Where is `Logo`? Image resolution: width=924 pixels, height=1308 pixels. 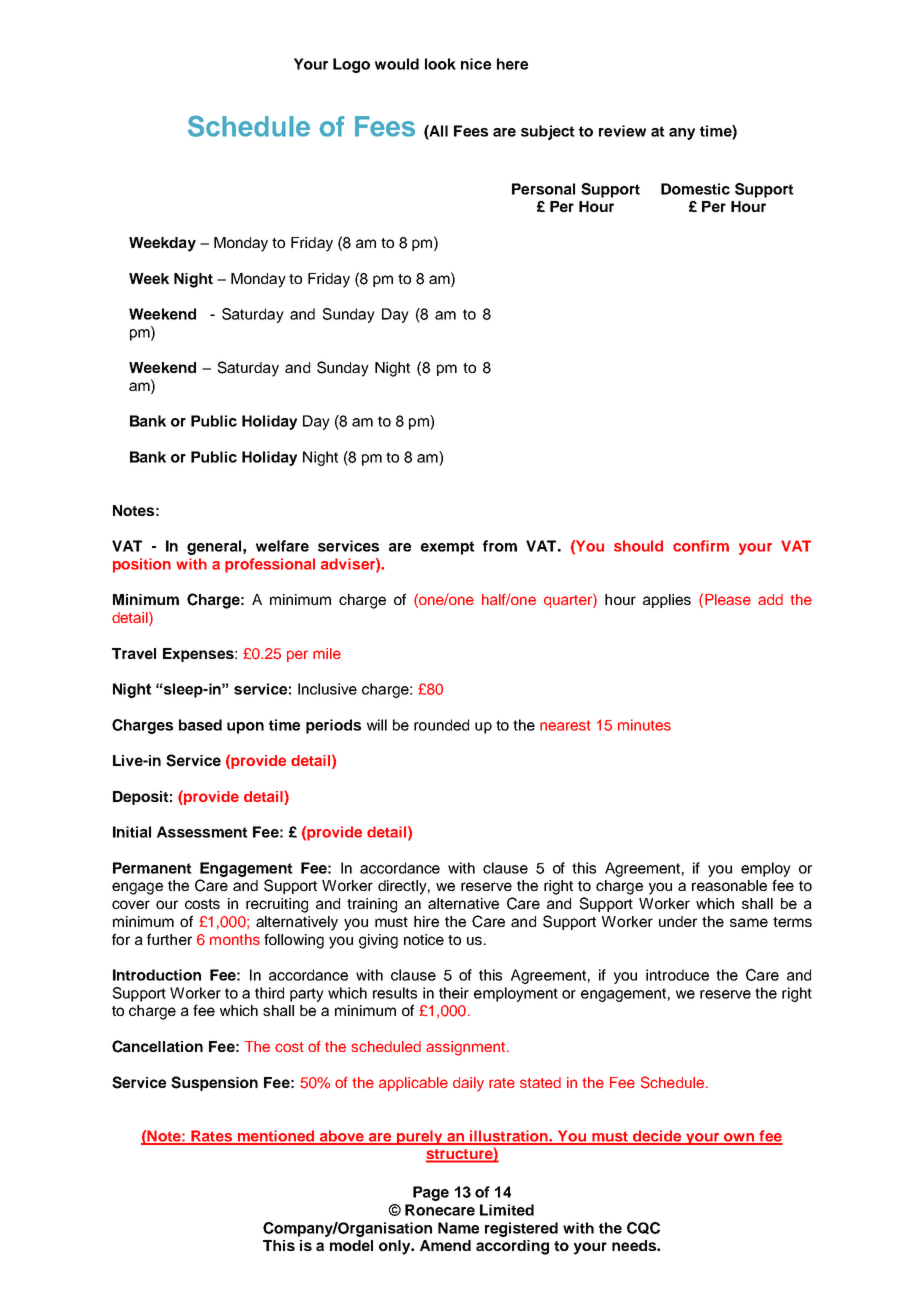
Logo is located at coordinates (351, 65).
